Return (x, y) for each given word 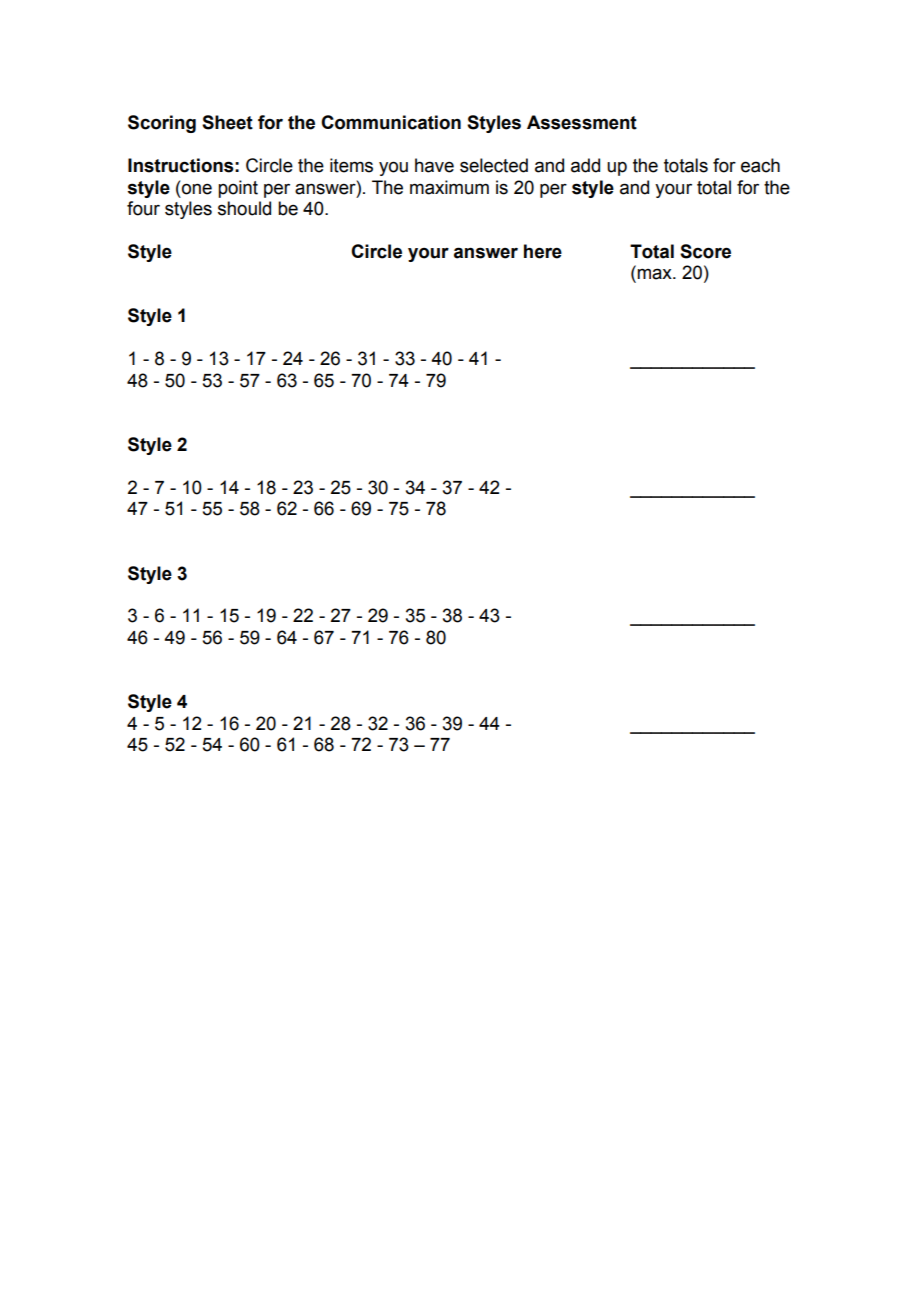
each (760, 165)
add (585, 165)
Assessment (582, 122)
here (543, 251)
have (434, 165)
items (351, 165)
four (143, 208)
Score (705, 251)
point (238, 189)
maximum (449, 187)
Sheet (227, 122)
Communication (391, 122)
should (244, 208)
